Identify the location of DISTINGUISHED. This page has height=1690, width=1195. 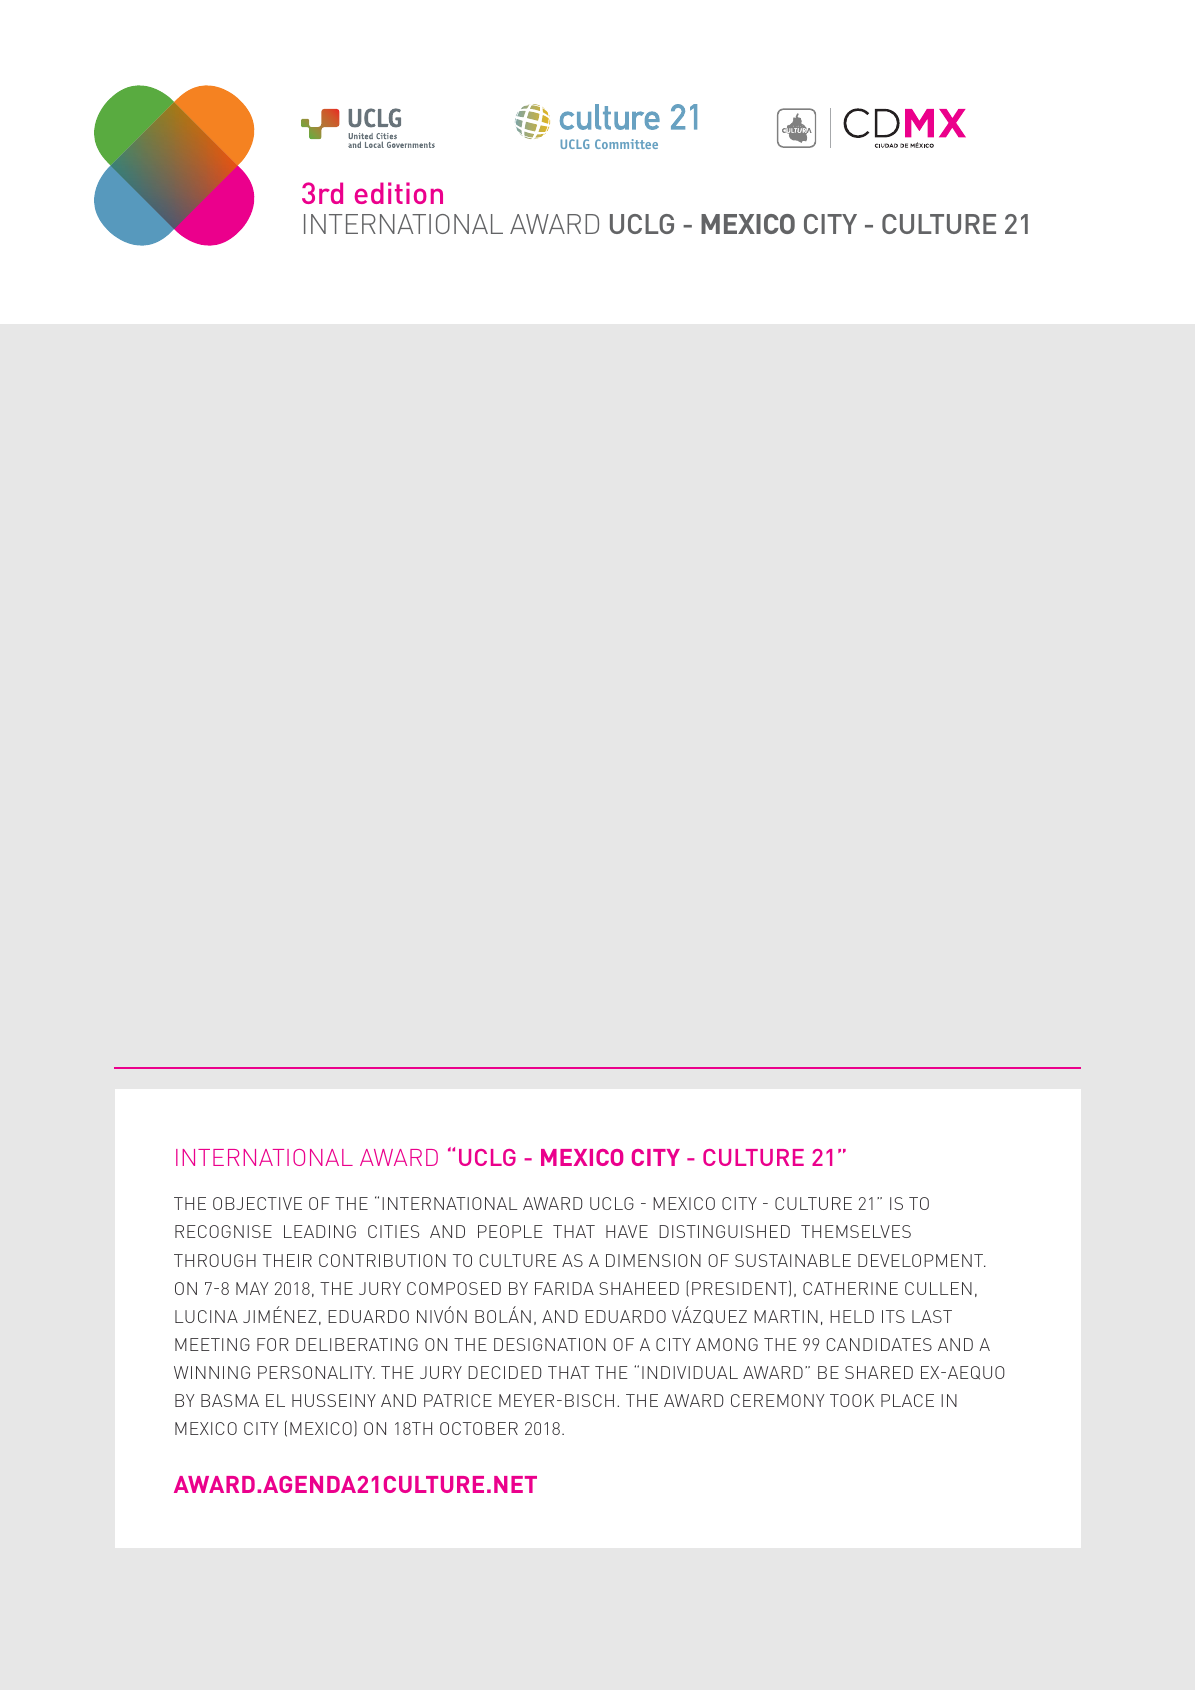
(724, 1231).
